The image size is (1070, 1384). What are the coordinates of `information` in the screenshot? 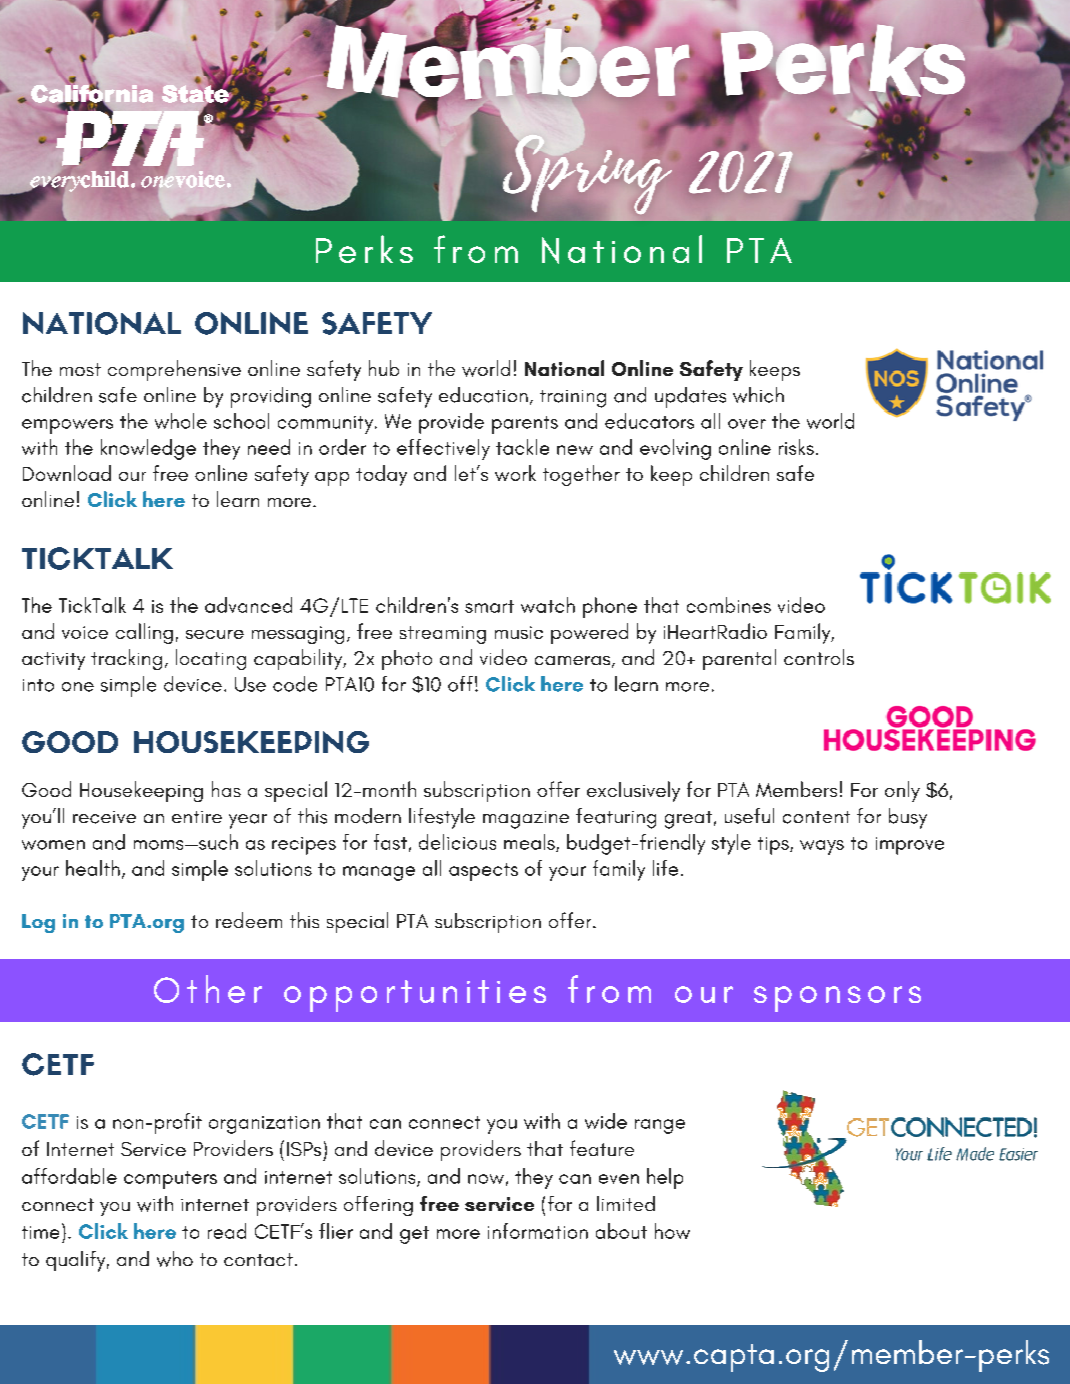 It's located at (538, 1231).
